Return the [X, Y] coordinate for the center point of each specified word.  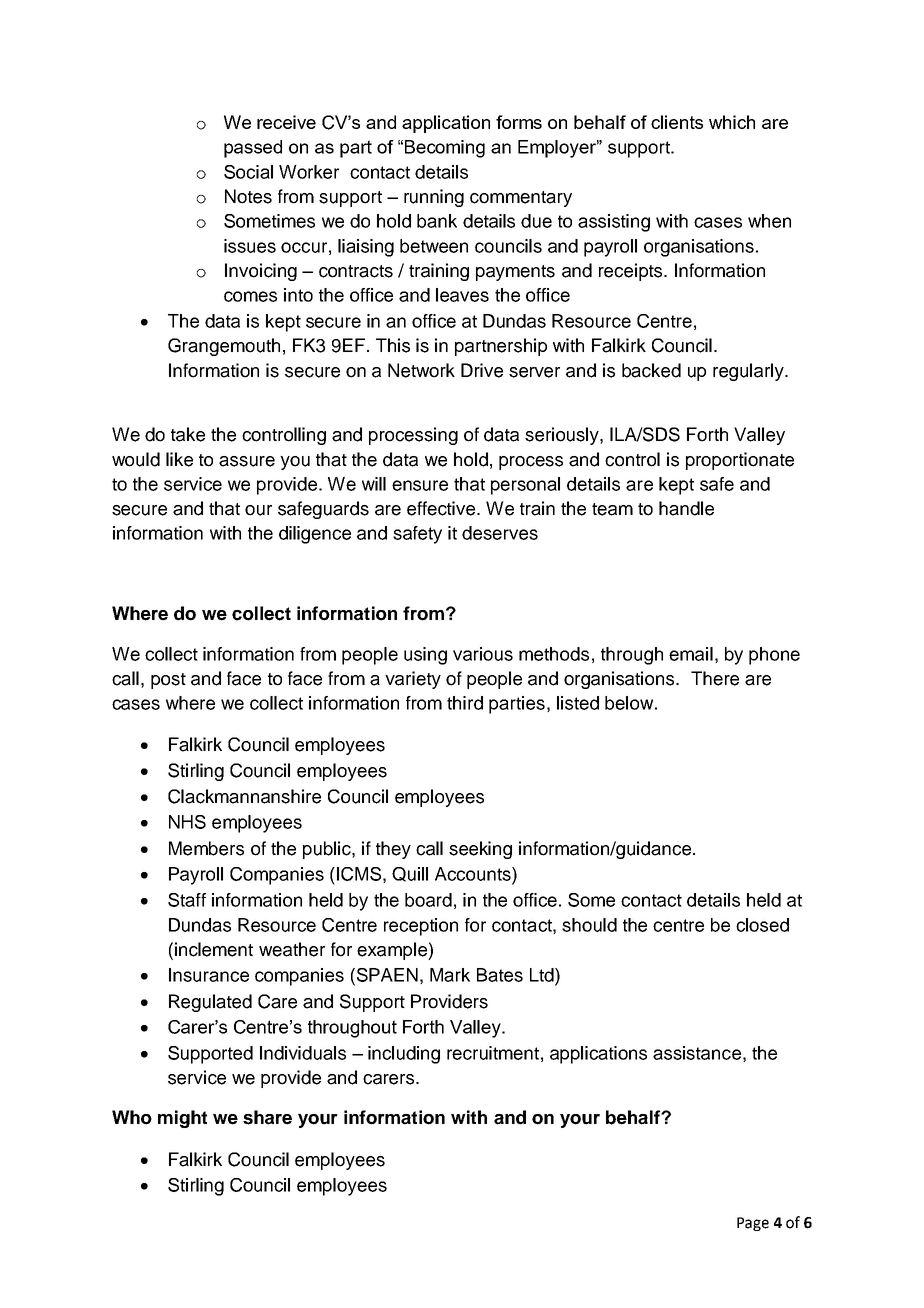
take [188, 434]
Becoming [445, 149]
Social [248, 172]
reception [421, 927]
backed [651, 370]
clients [677, 122]
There [715, 678]
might [182, 1119]
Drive [482, 370]
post [168, 681]
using [425, 656]
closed [762, 925]
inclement [214, 949]
